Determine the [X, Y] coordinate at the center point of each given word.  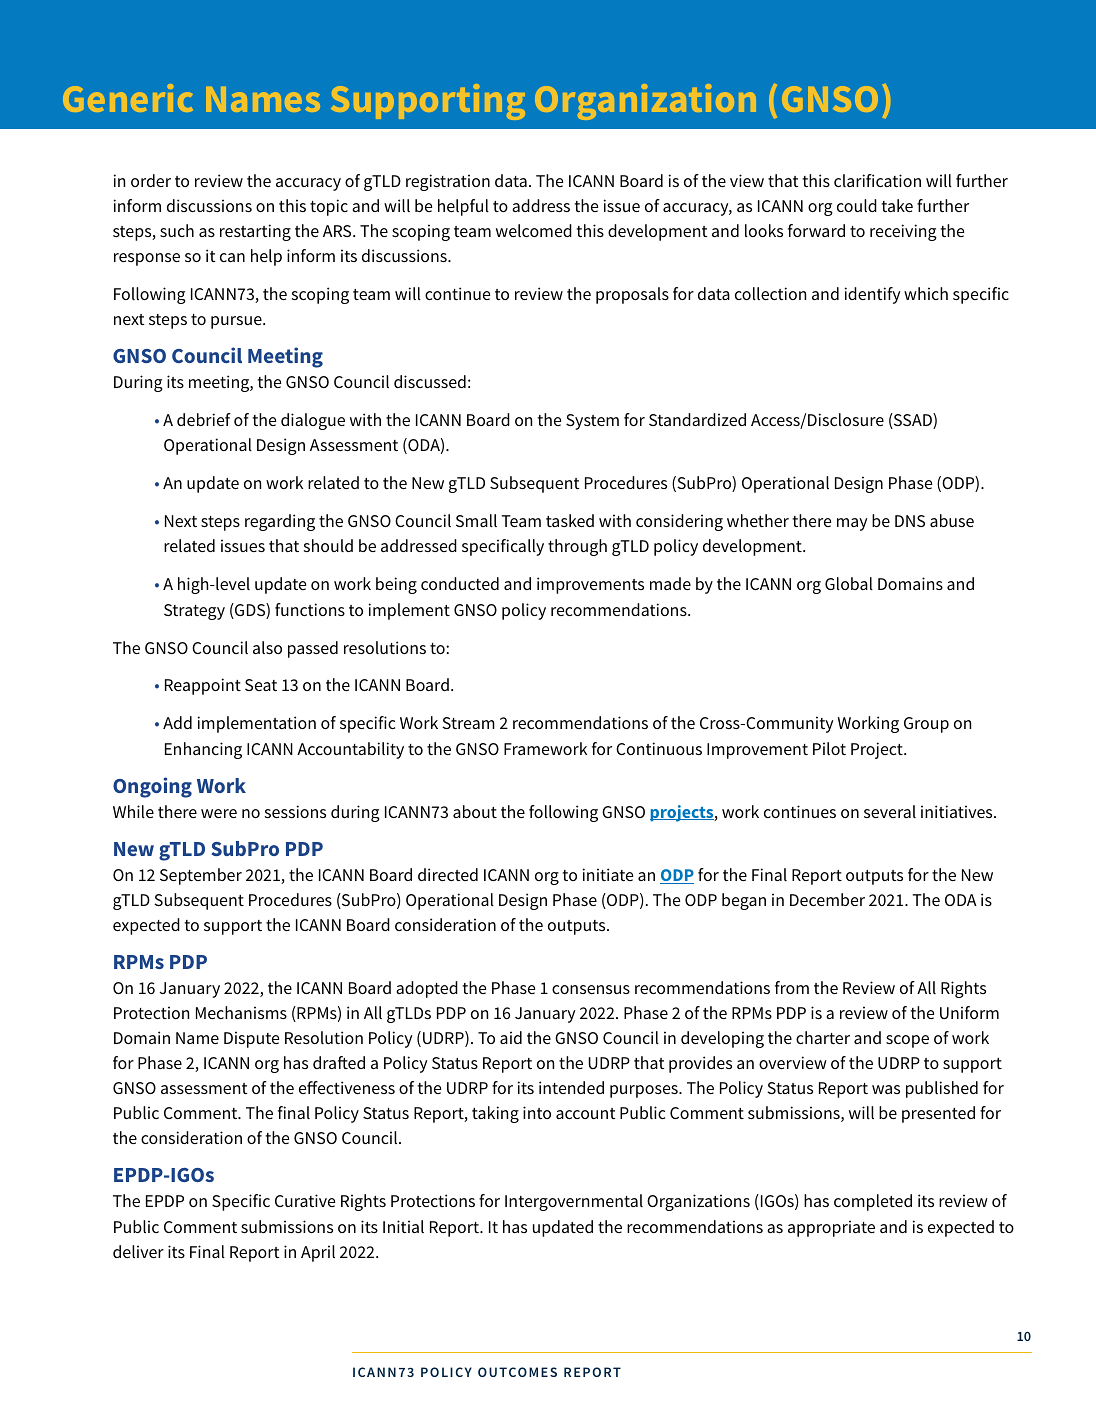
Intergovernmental [574, 1202]
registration [448, 182]
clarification [877, 180]
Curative [305, 1200]
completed [873, 1202]
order [151, 180]
